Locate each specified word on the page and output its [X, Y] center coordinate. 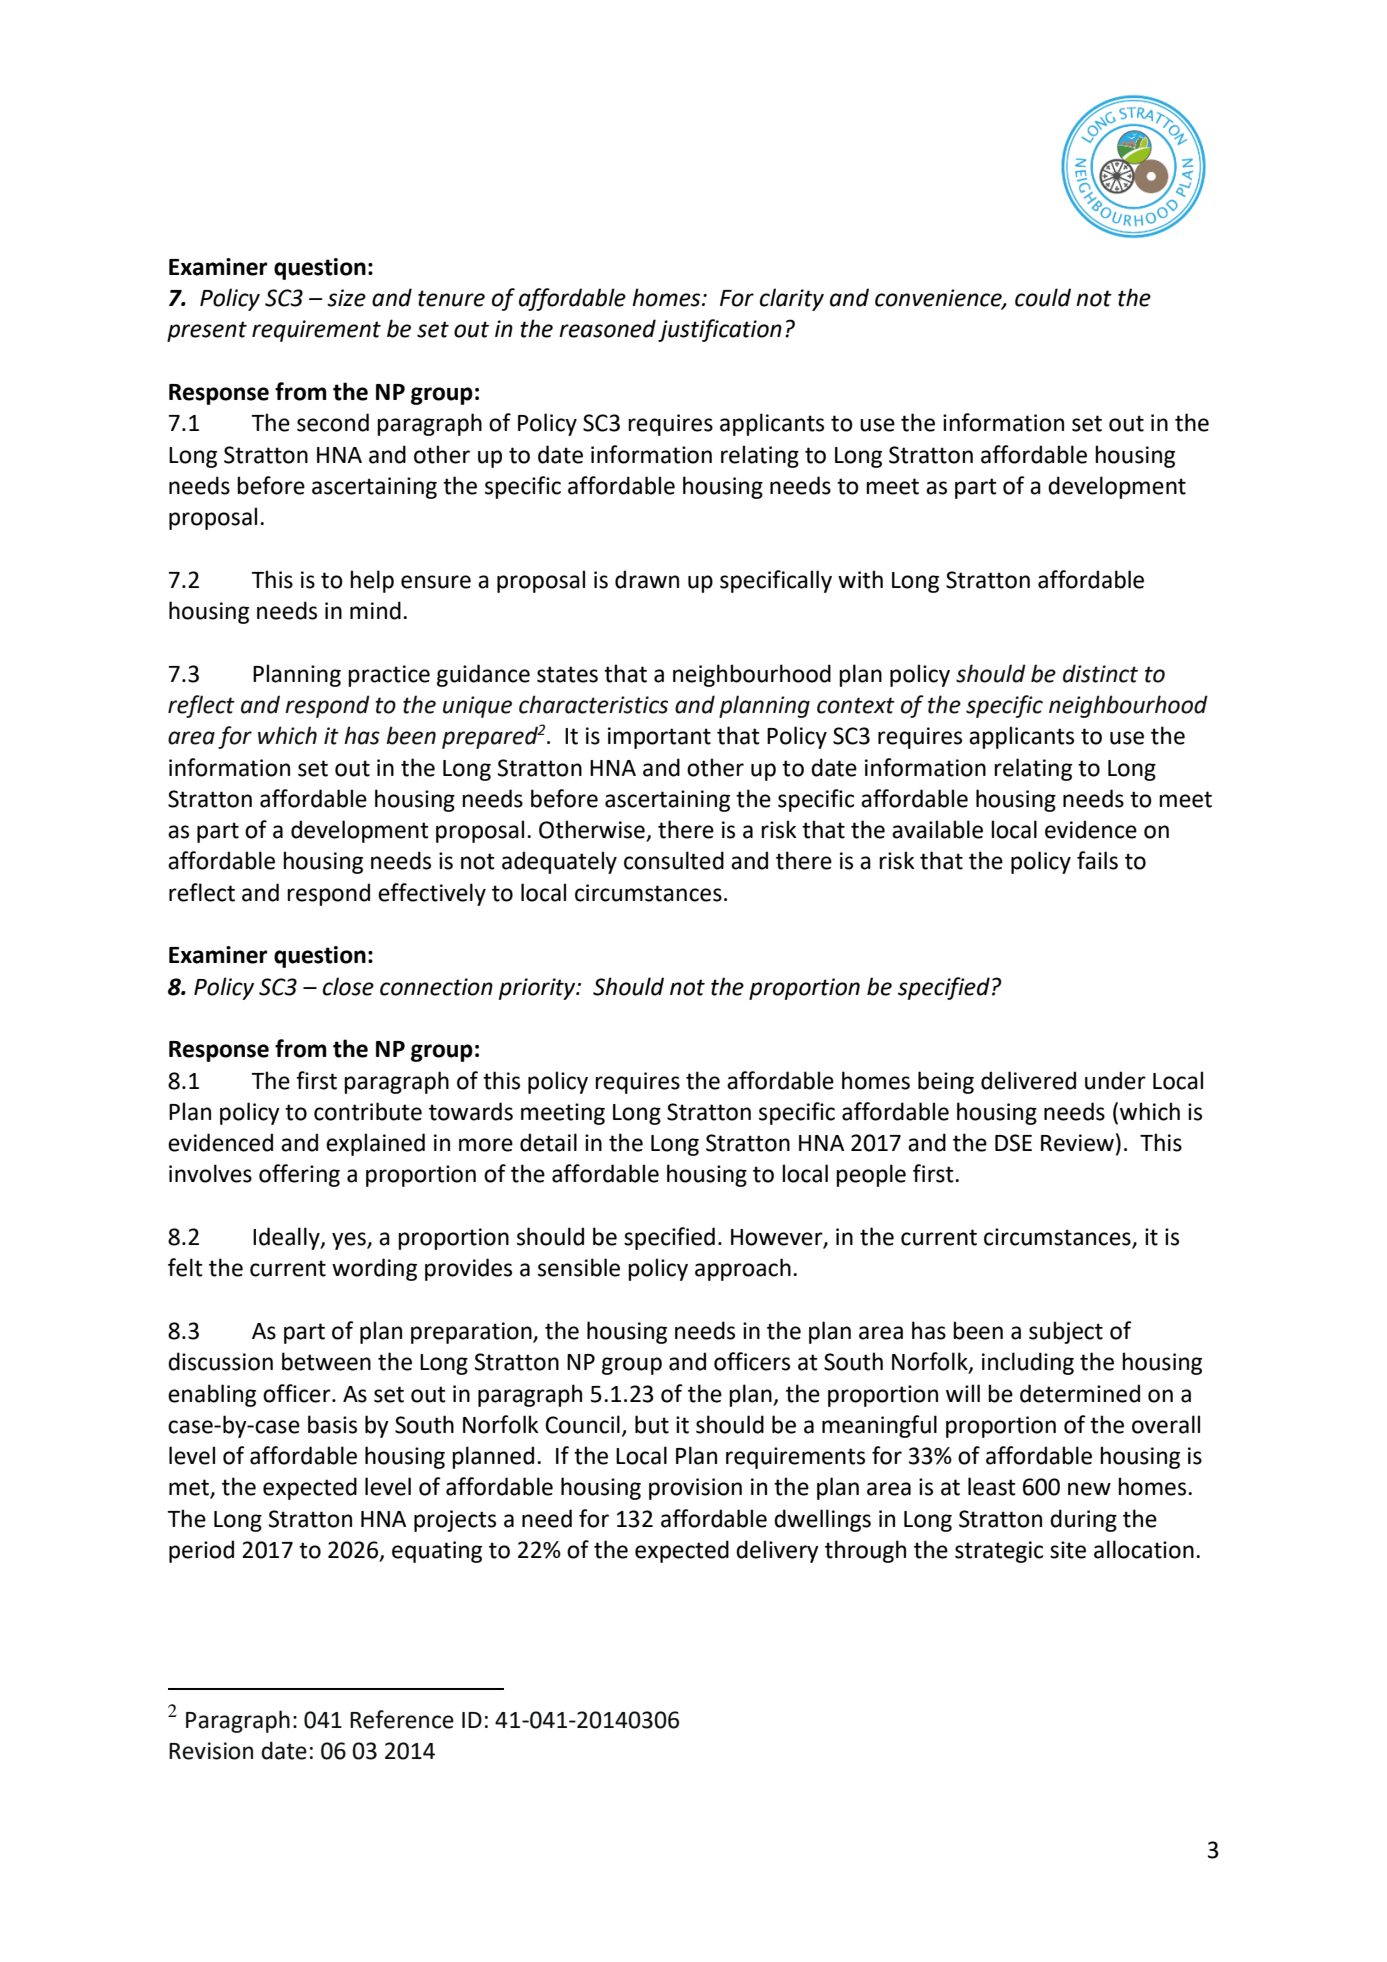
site [1068, 1550]
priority [538, 989]
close [348, 986]
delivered [1028, 1080]
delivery [777, 1551]
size [346, 298]
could [1043, 297]
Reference [402, 1719]
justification [720, 330]
